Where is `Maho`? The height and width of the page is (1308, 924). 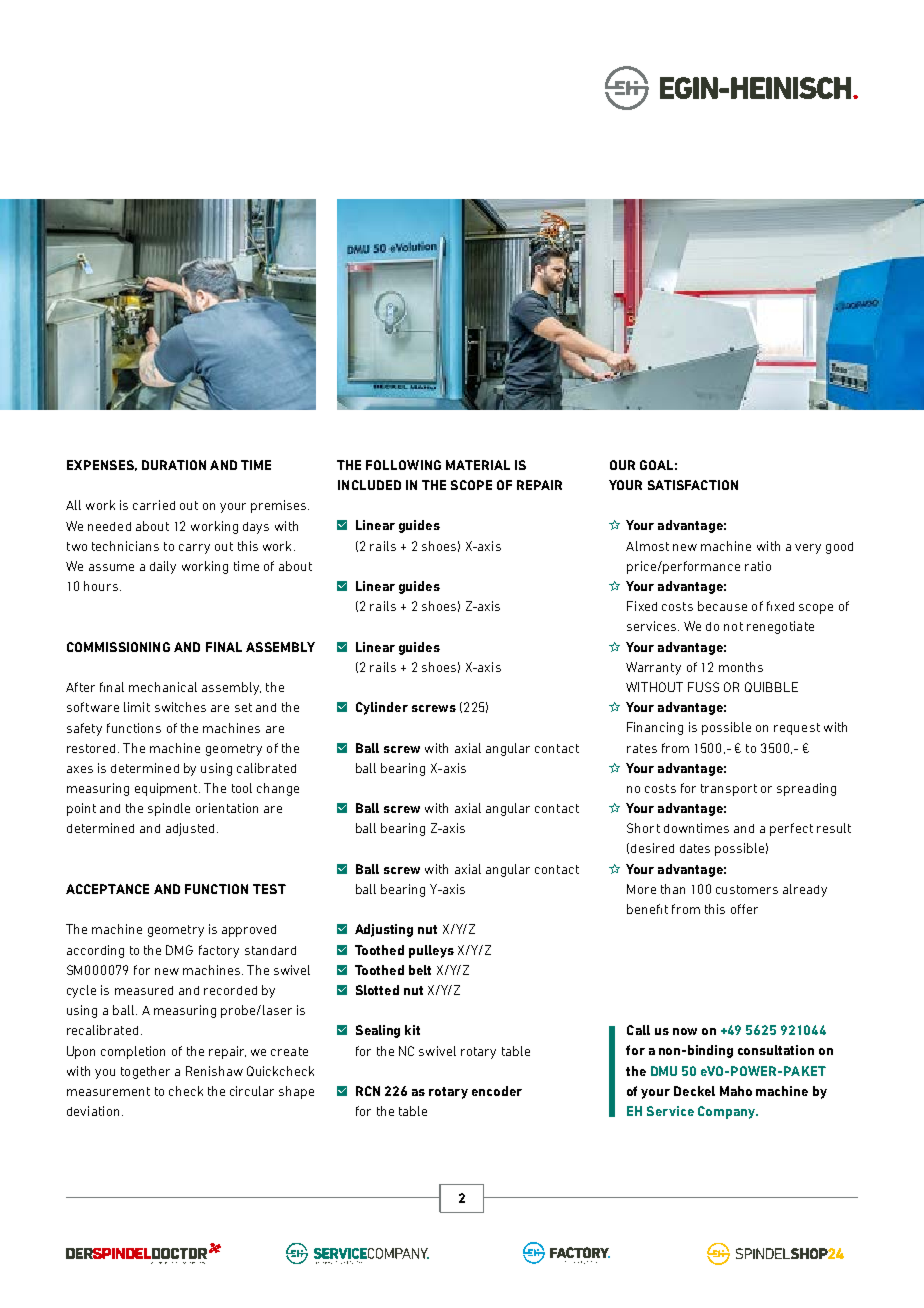 Maho is located at coordinates (736, 1091).
